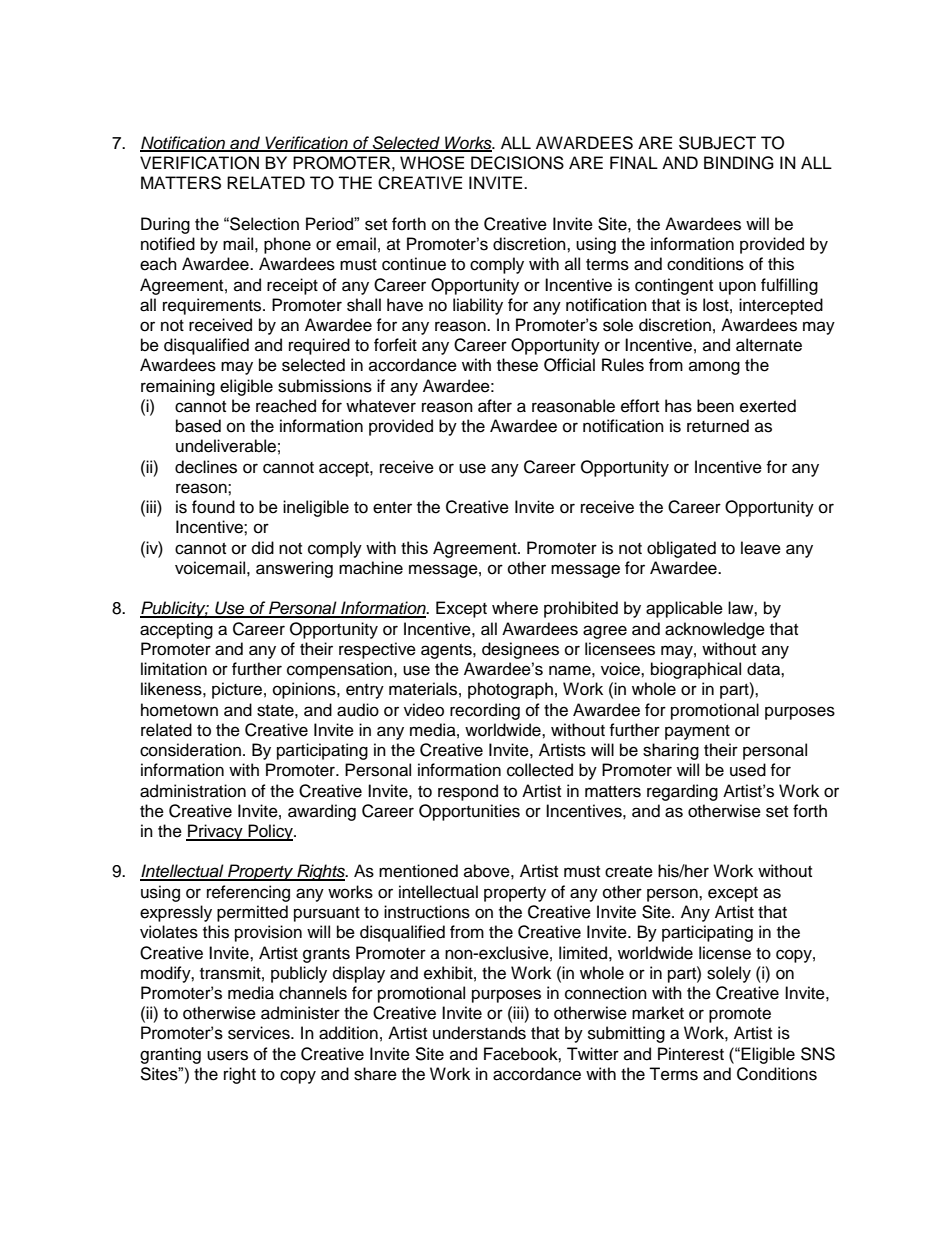  I want to click on acknowledge, so click(715, 630).
